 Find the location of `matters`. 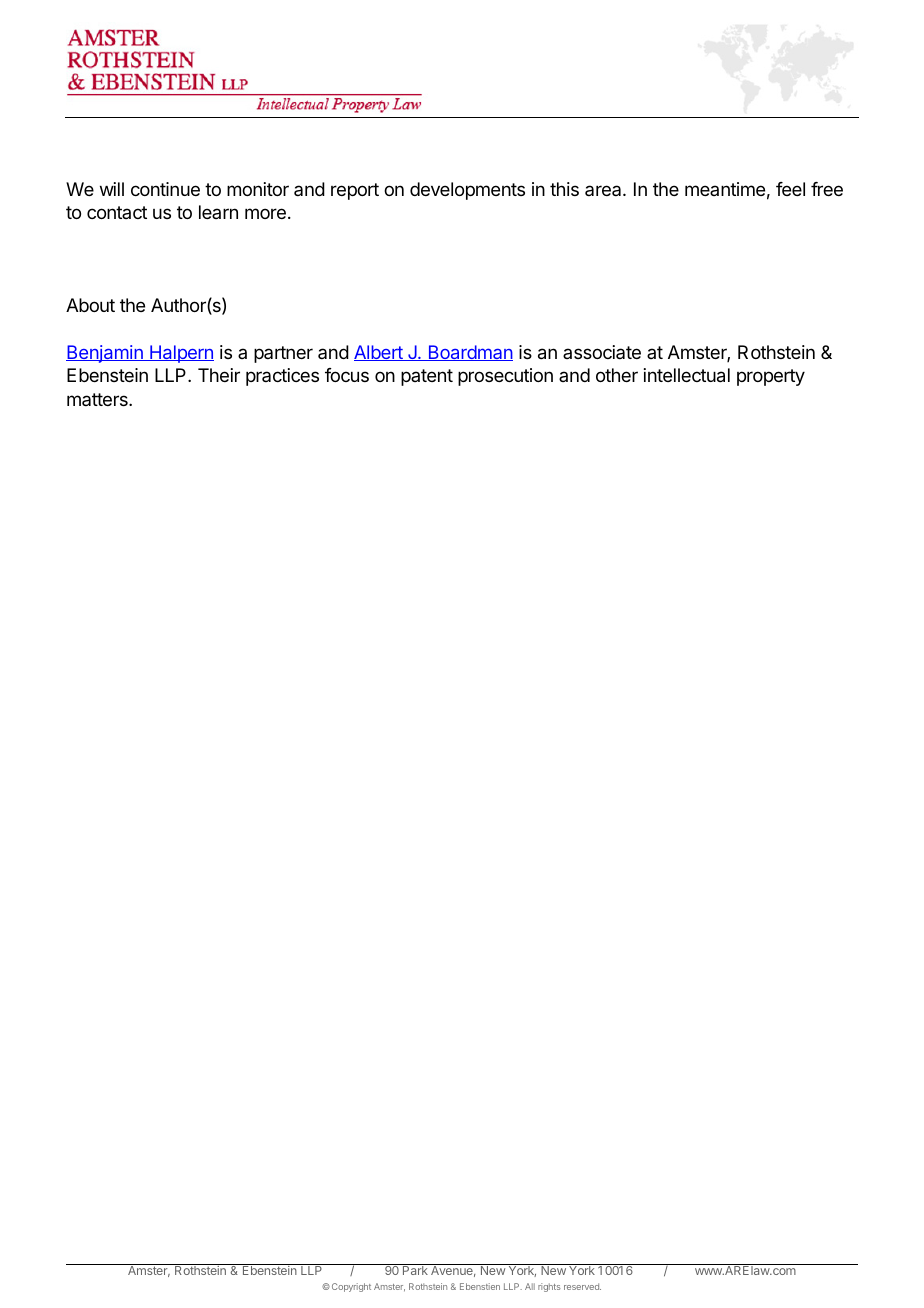

matters is located at coordinates (98, 399).
